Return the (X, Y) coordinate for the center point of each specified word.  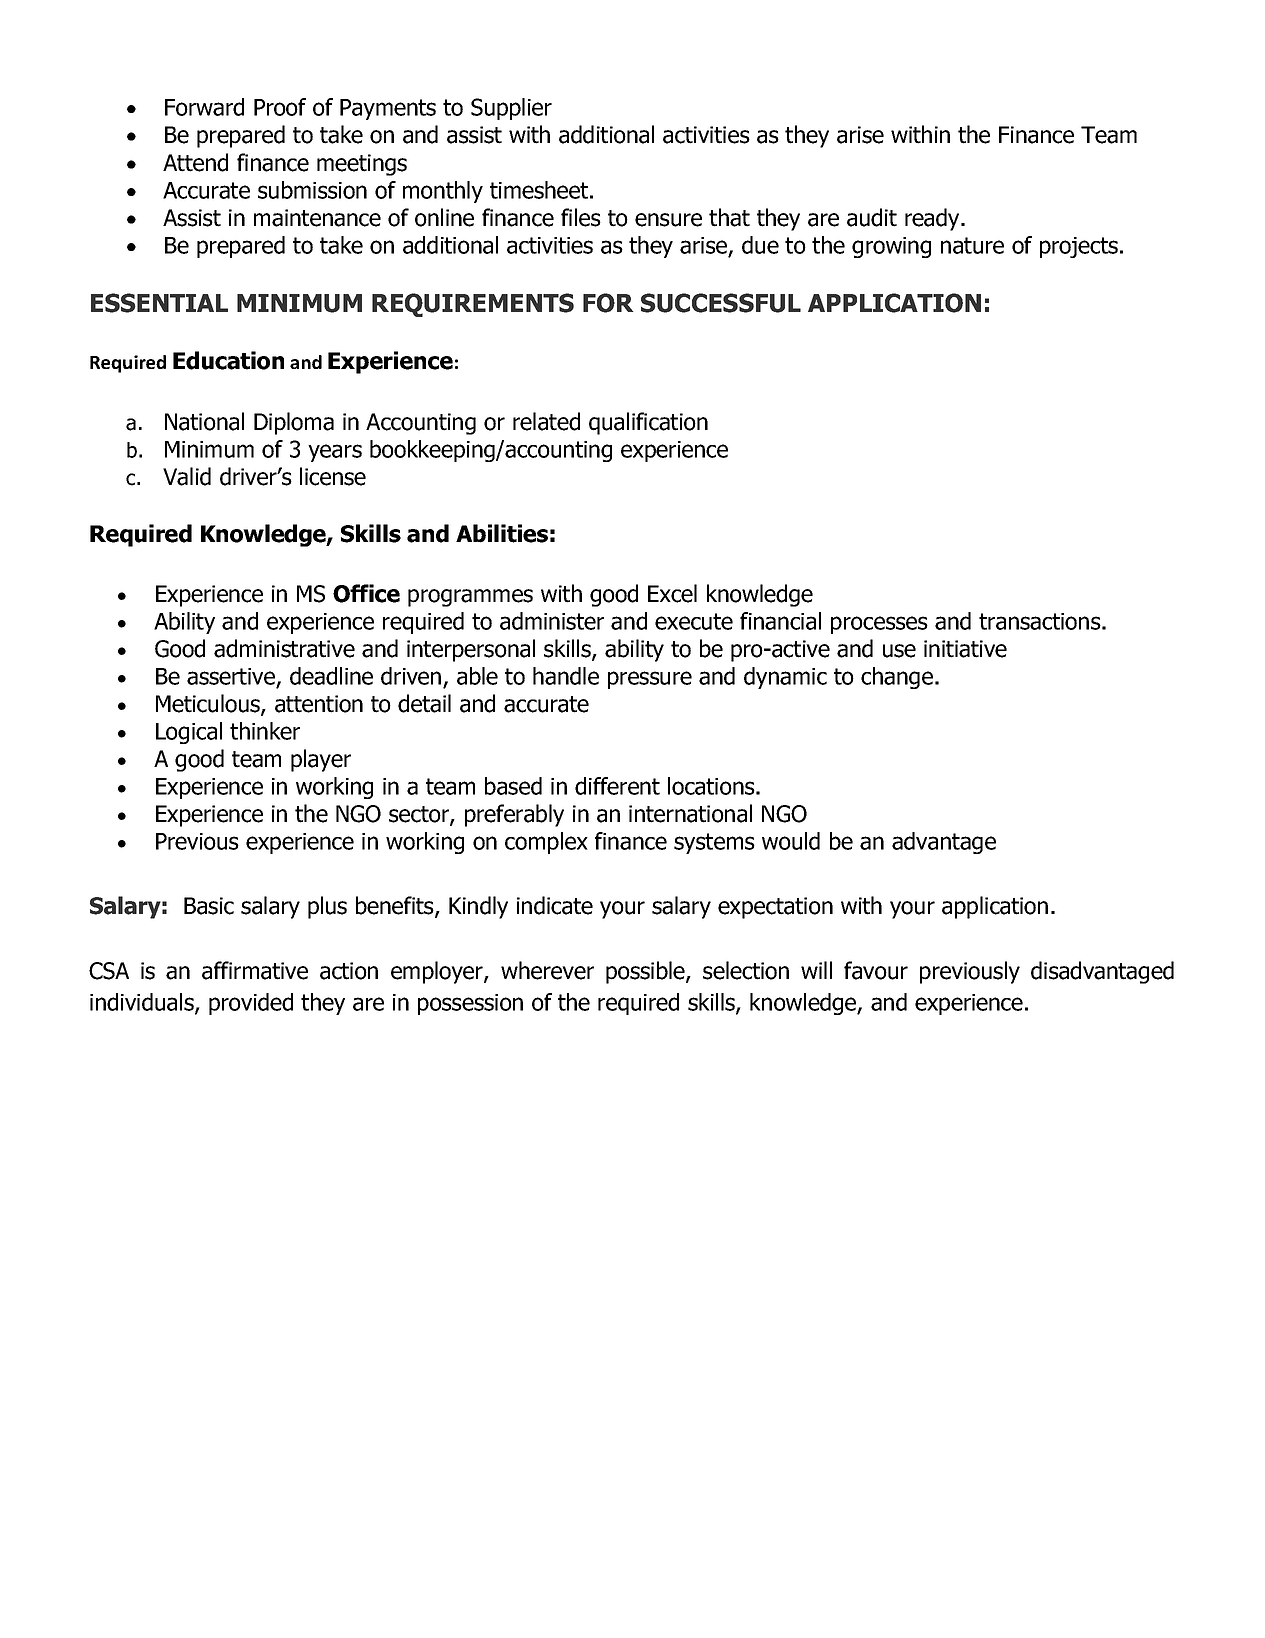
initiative (965, 649)
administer (552, 621)
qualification (648, 423)
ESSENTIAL (159, 303)
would (791, 841)
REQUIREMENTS (473, 305)
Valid (187, 476)
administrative (284, 648)
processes (879, 625)
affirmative (255, 970)
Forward (204, 107)
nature (972, 245)
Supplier (511, 109)
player (321, 760)
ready (933, 219)
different (617, 786)
